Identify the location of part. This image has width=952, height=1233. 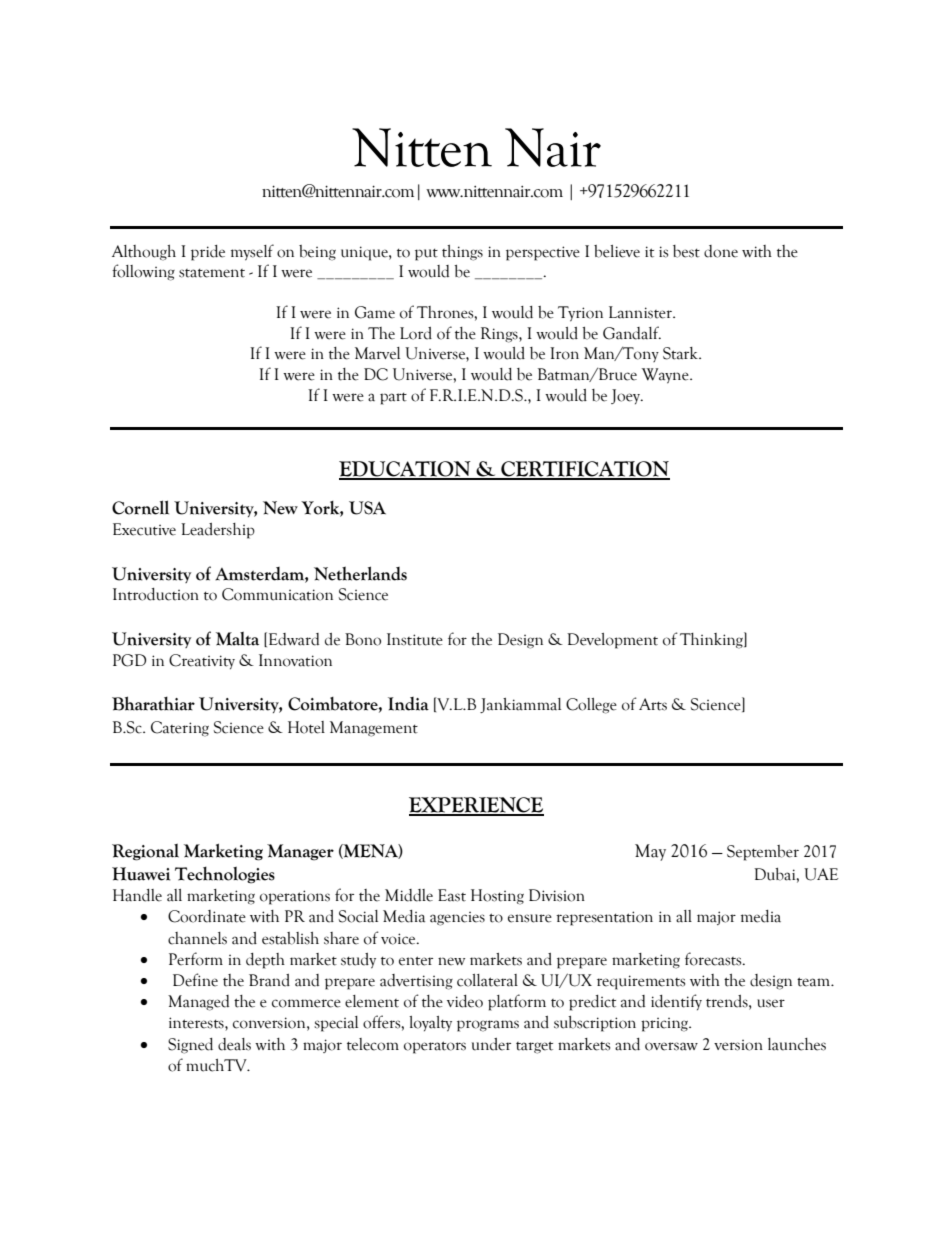
(393, 399).
